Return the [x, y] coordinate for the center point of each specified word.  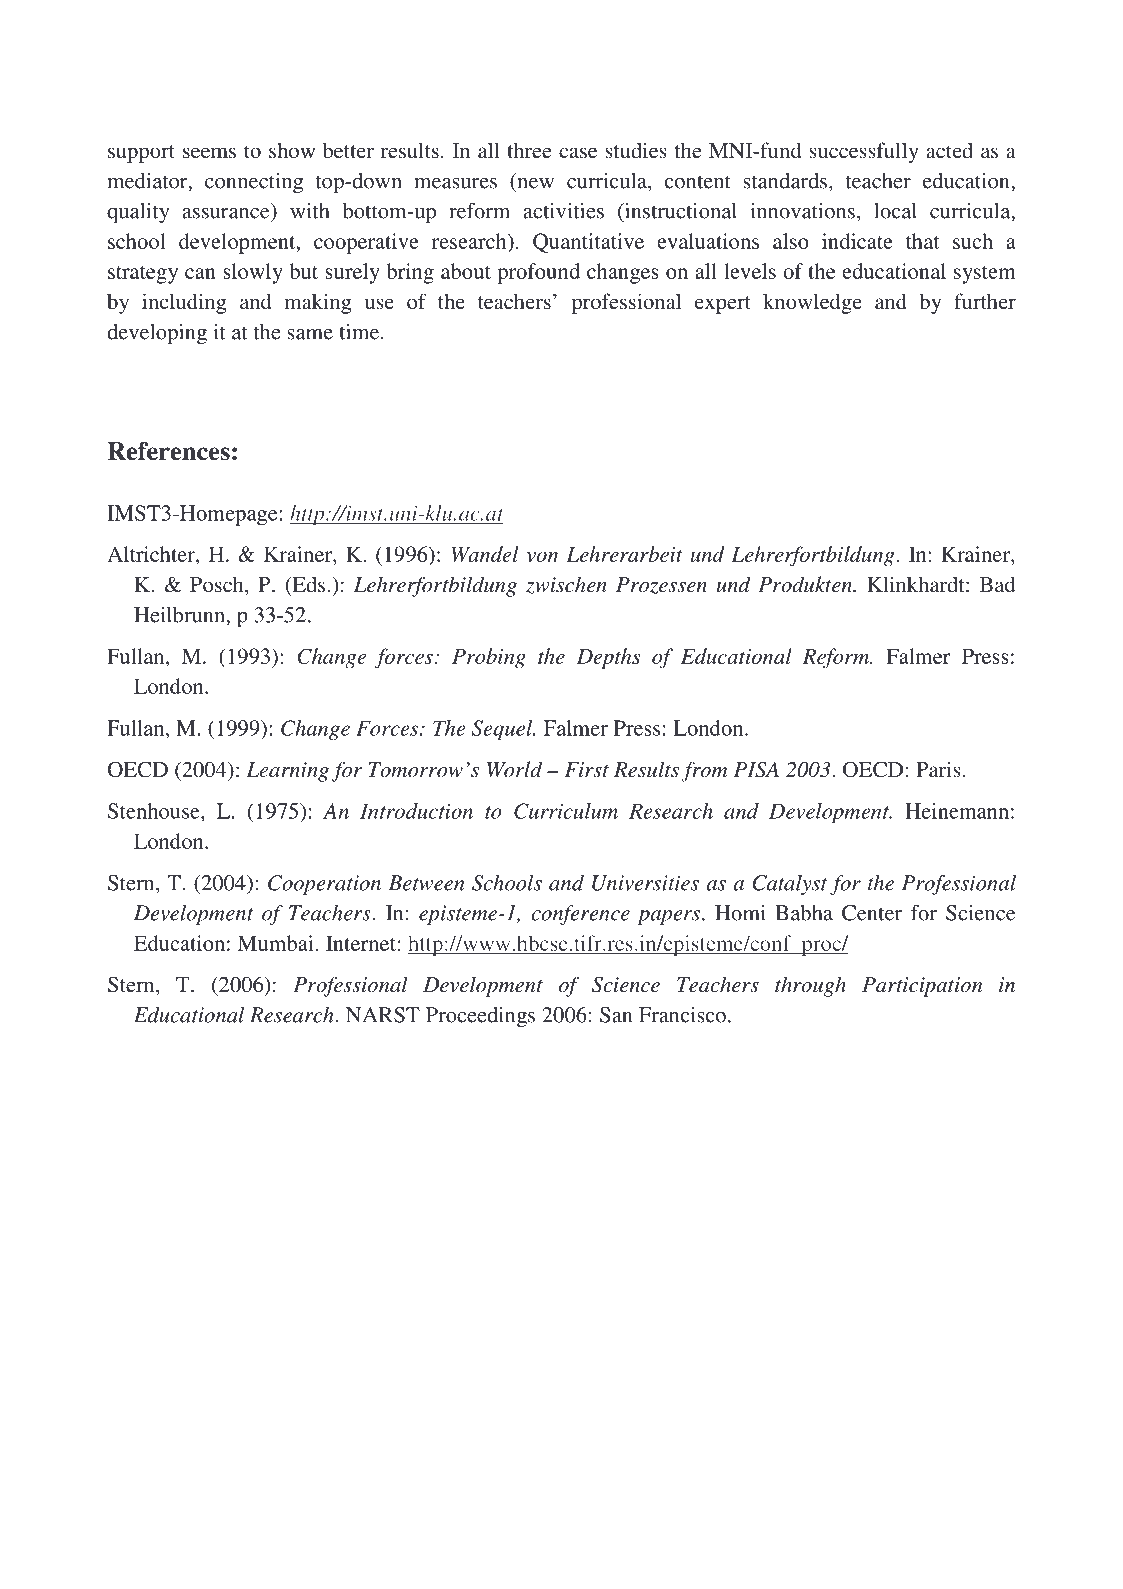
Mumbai [275, 943]
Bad [997, 584]
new [536, 183]
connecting [254, 183]
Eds [307, 585]
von [542, 557]
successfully [864, 152]
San [616, 1015]
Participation [922, 987]
